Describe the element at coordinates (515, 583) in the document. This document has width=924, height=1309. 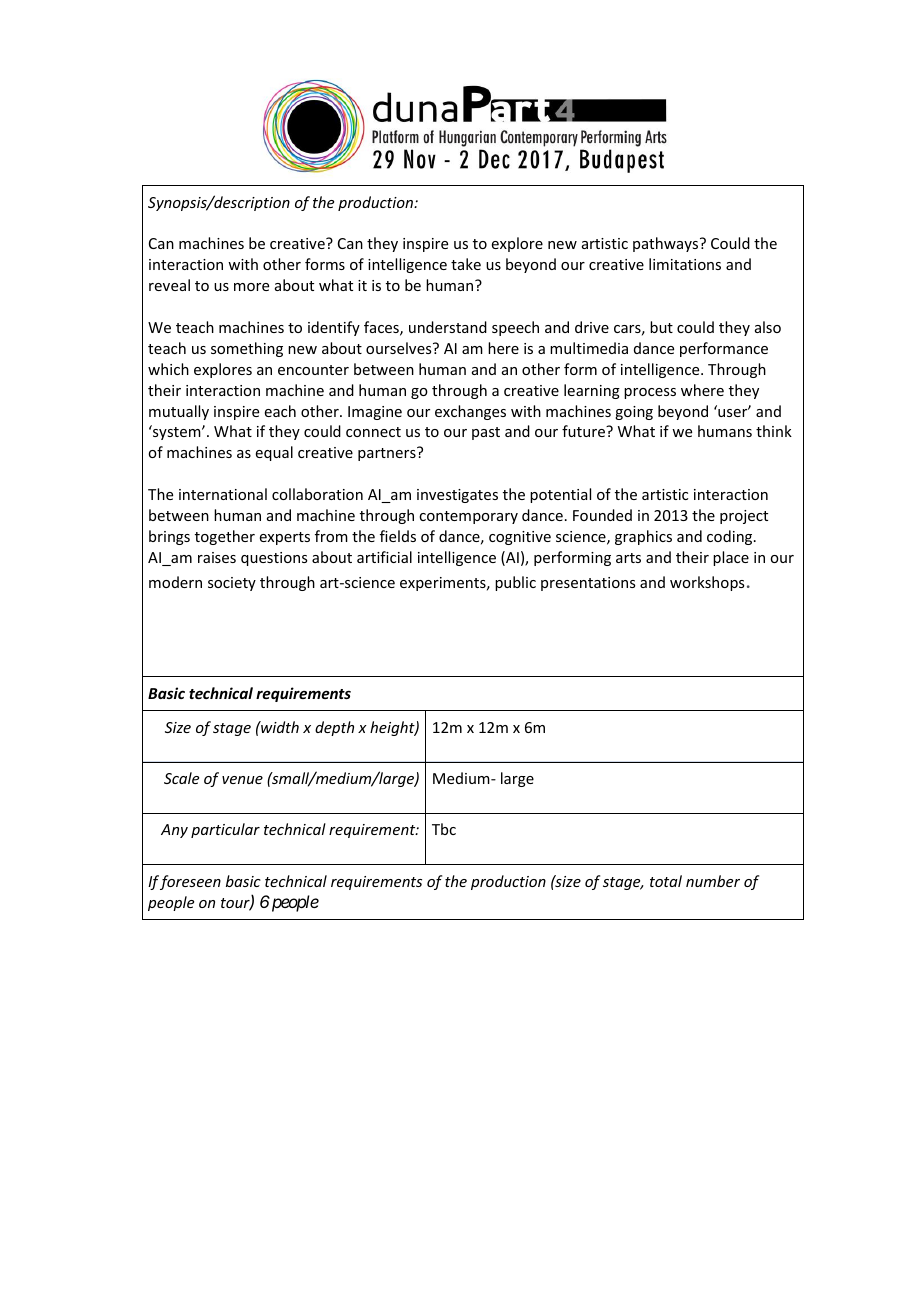
I see `public` at that location.
